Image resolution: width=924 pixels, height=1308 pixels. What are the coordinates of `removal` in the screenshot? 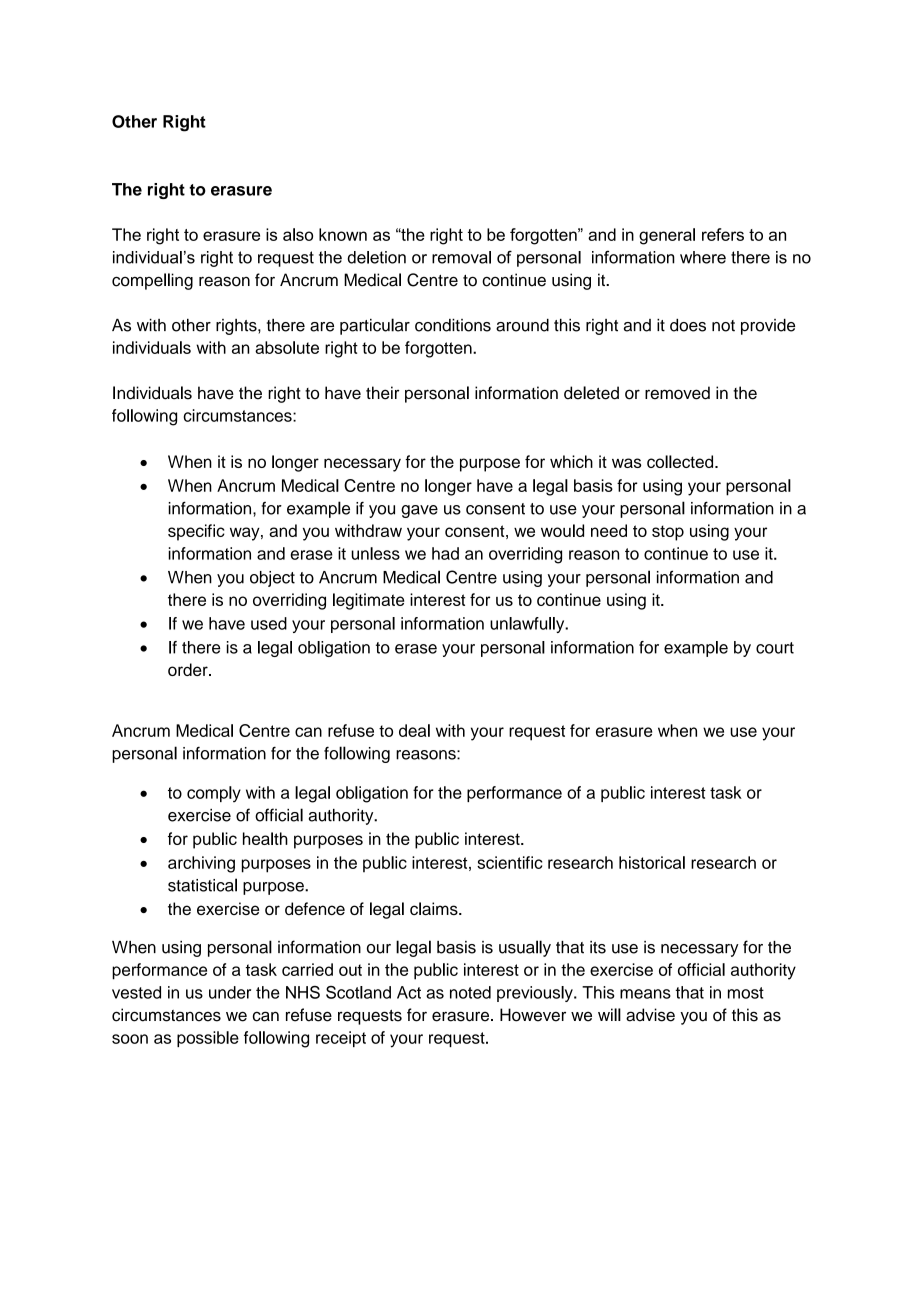 It's located at (461, 257).
